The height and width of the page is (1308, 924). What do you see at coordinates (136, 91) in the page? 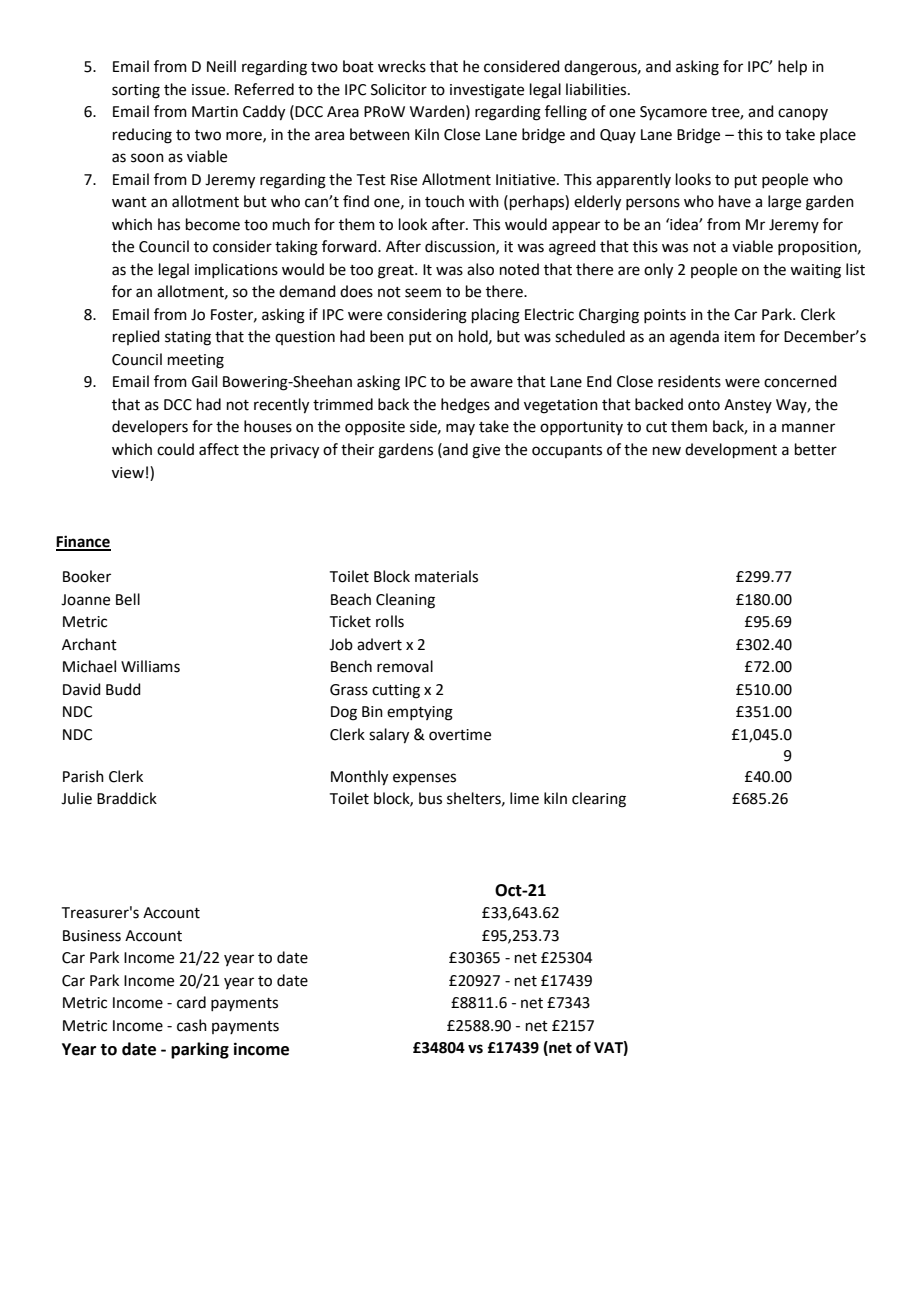
I see `sorting` at bounding box center [136, 91].
